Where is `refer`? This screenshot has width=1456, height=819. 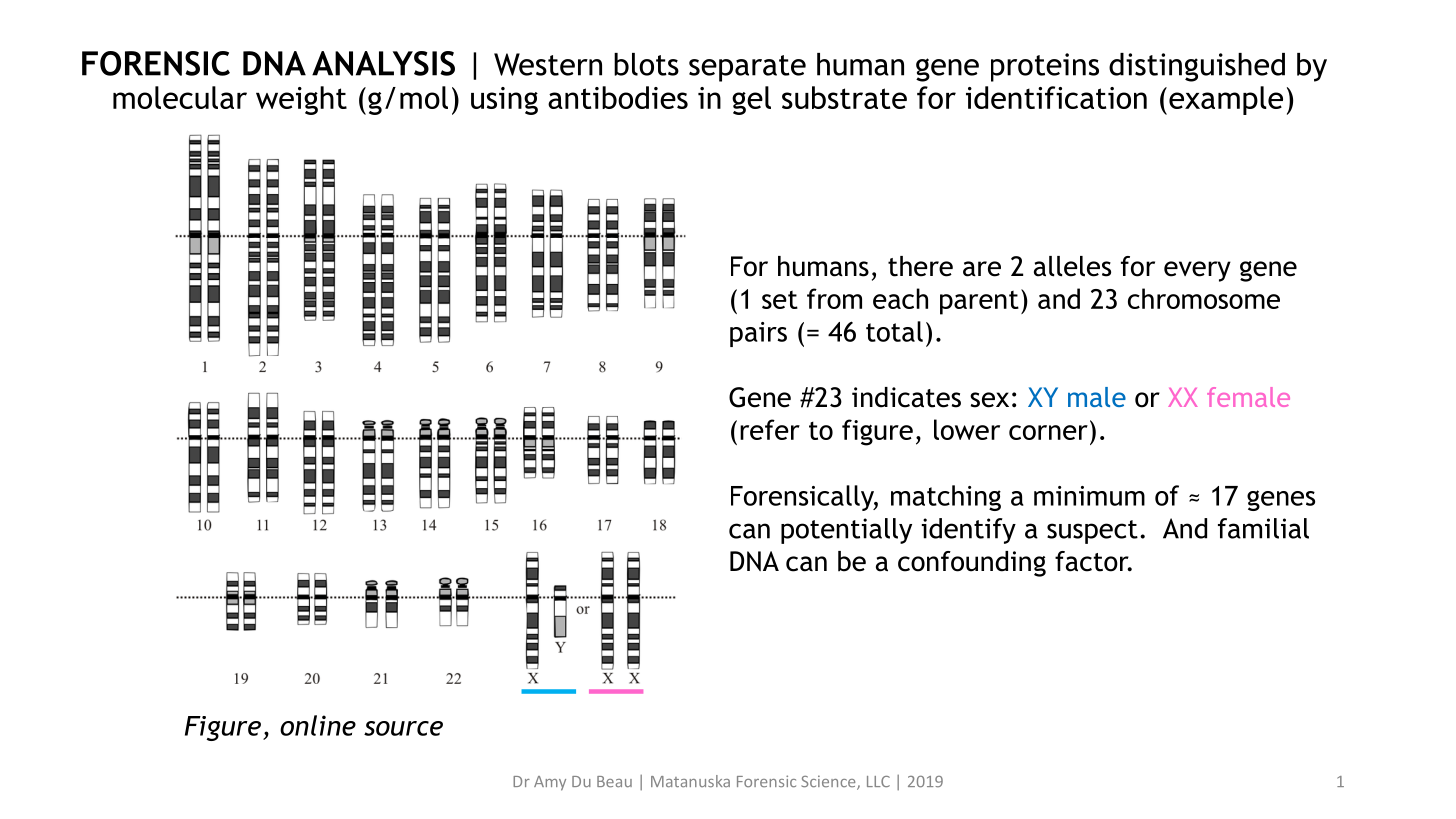
refer is located at coordinates (770, 429).
